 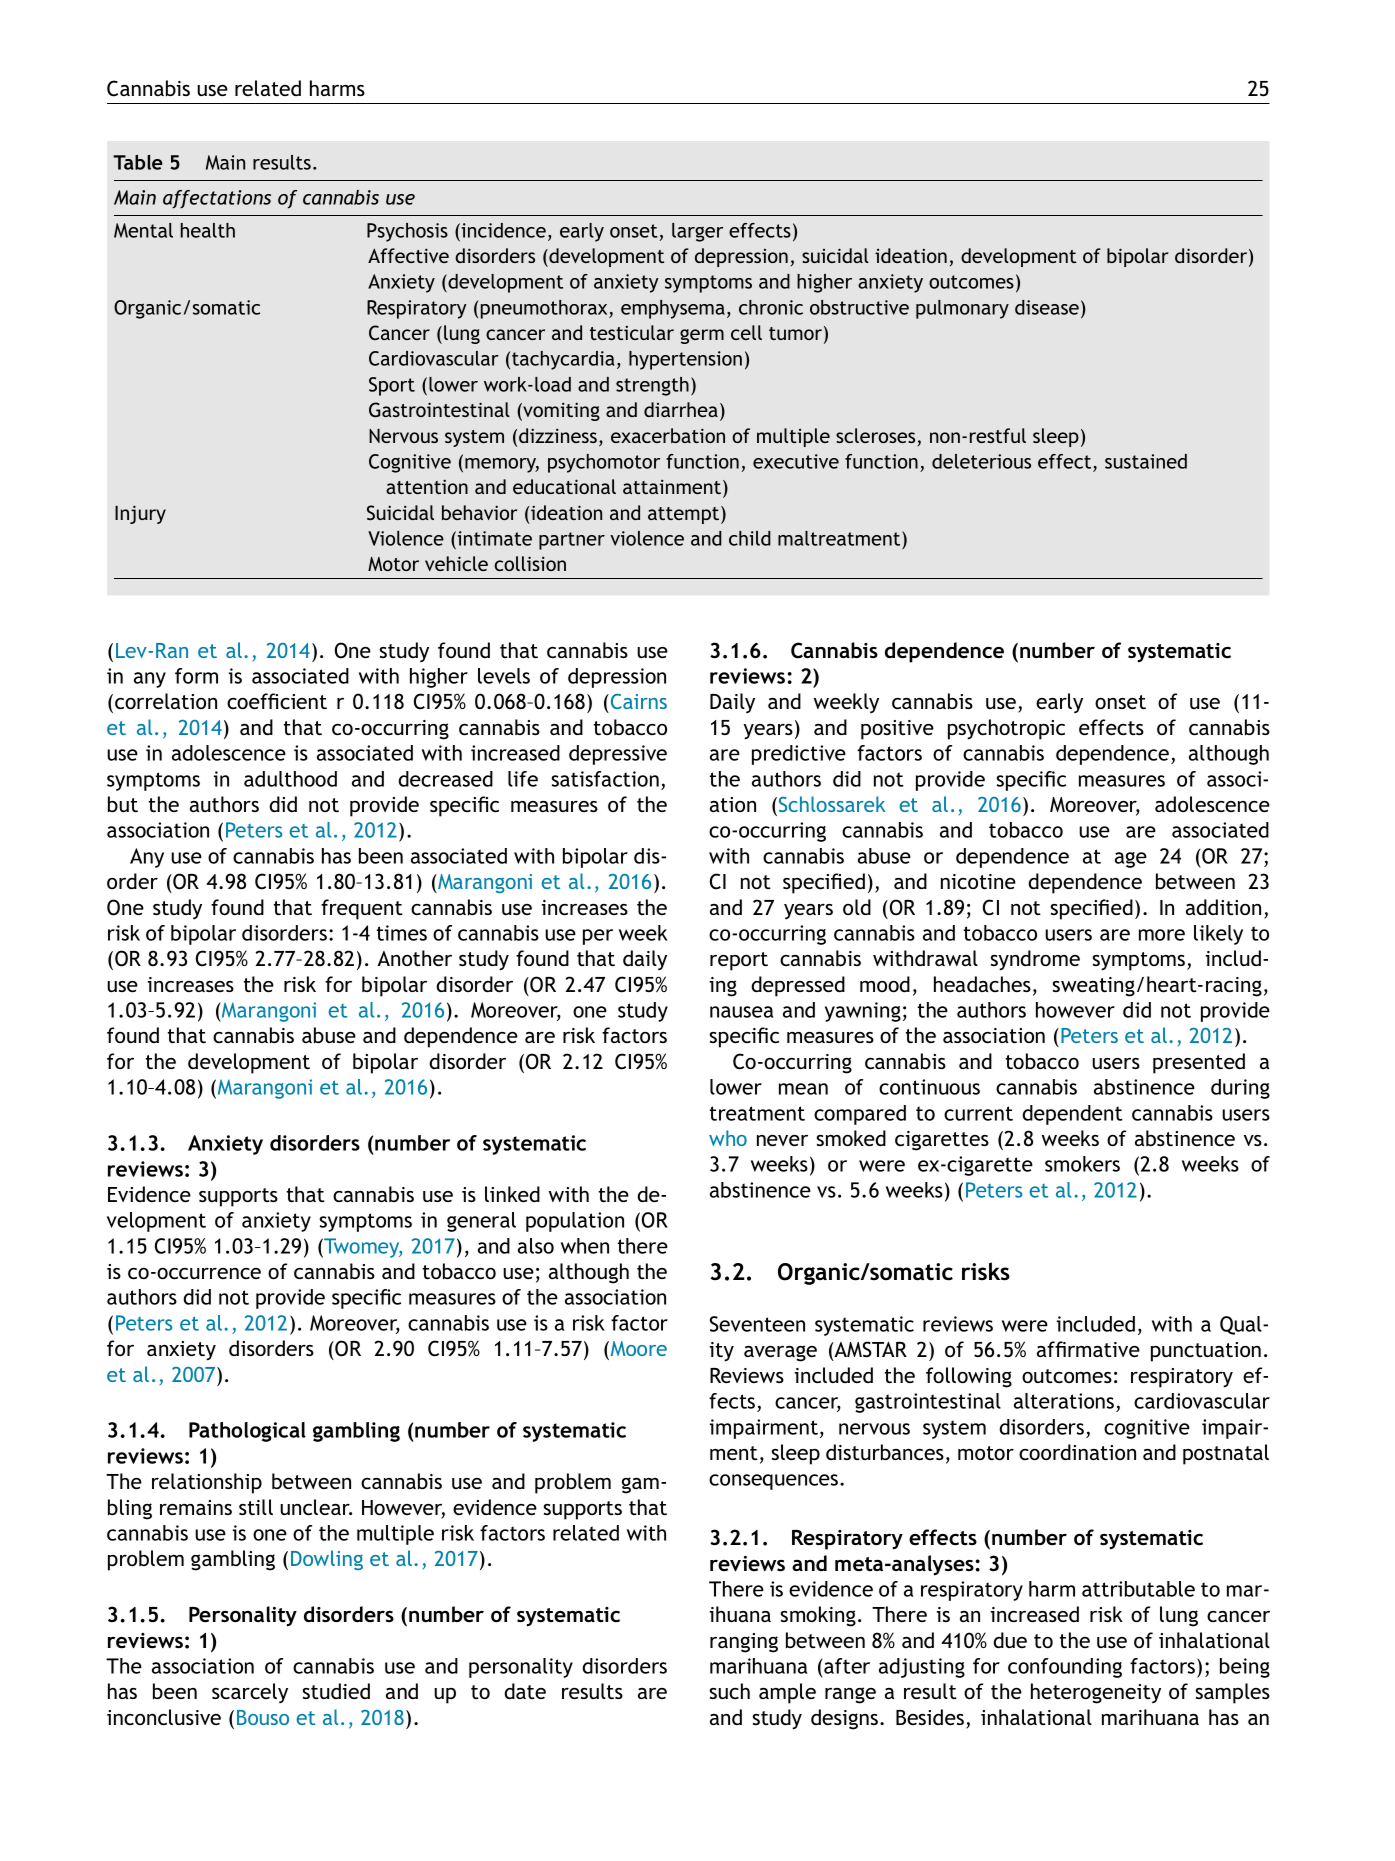 I want to click on general, so click(x=481, y=1222).
